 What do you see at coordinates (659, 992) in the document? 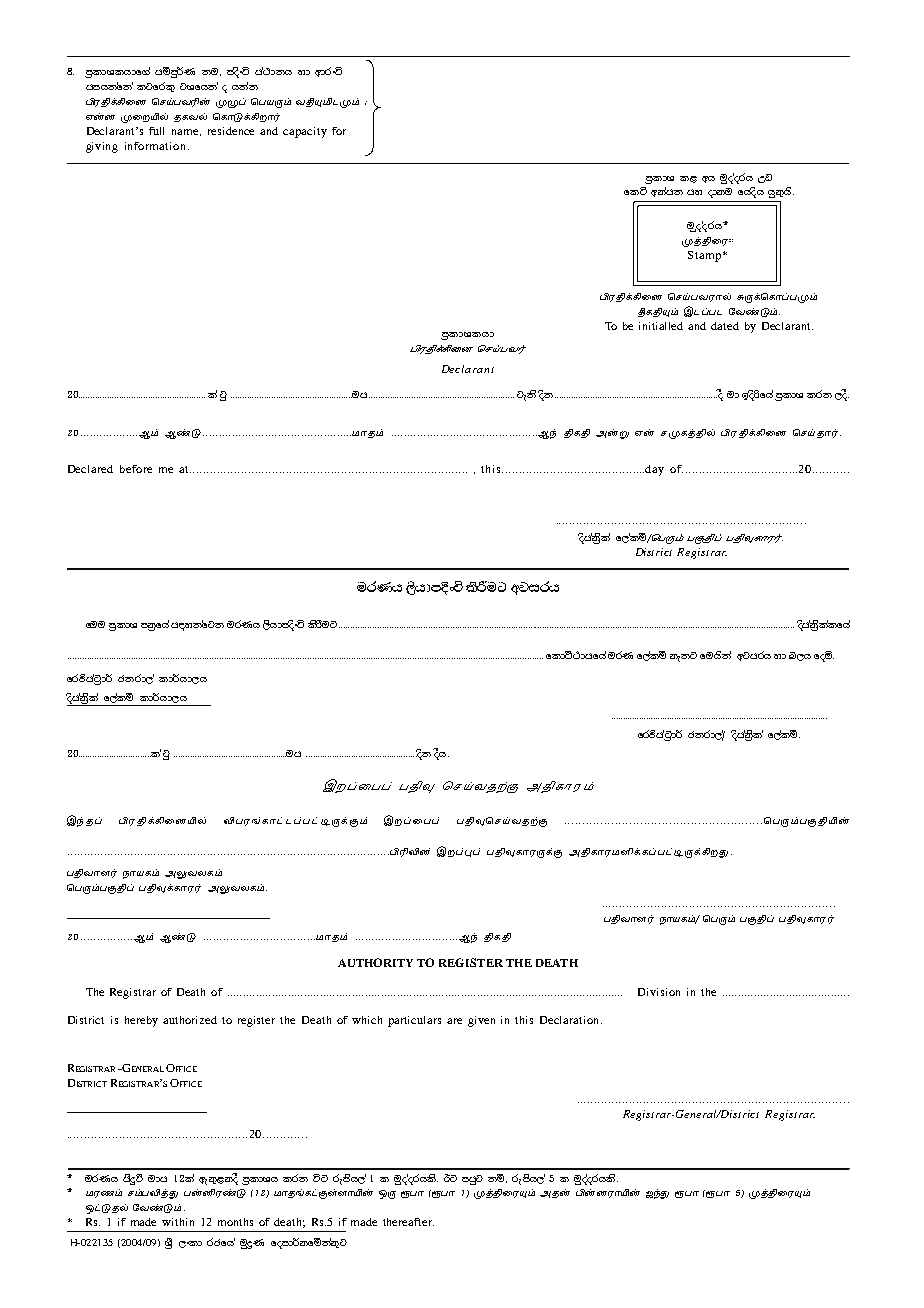
I see `Division` at bounding box center [659, 992].
